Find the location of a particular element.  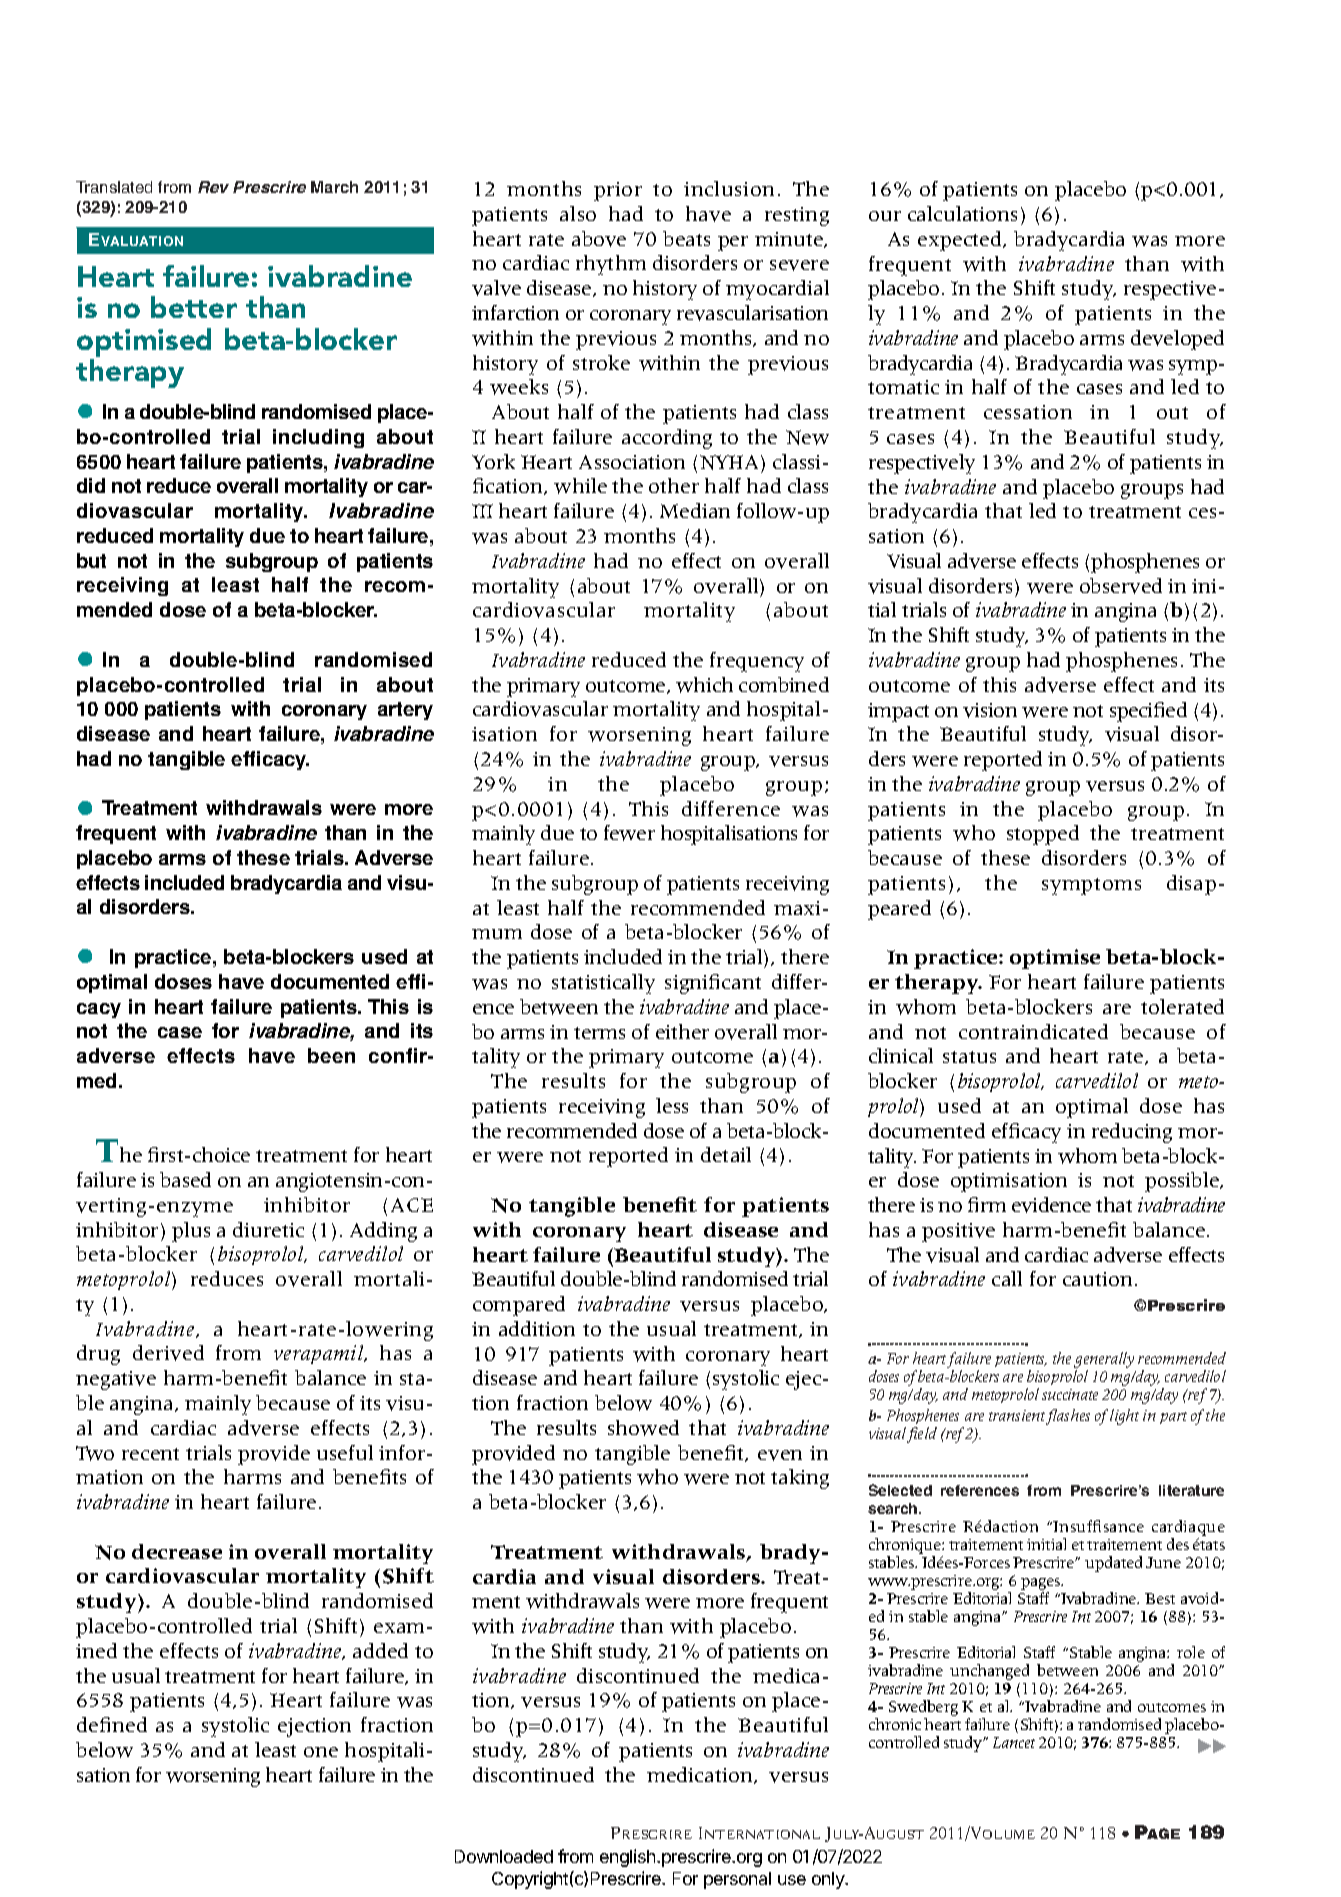

above is located at coordinates (599, 239).
